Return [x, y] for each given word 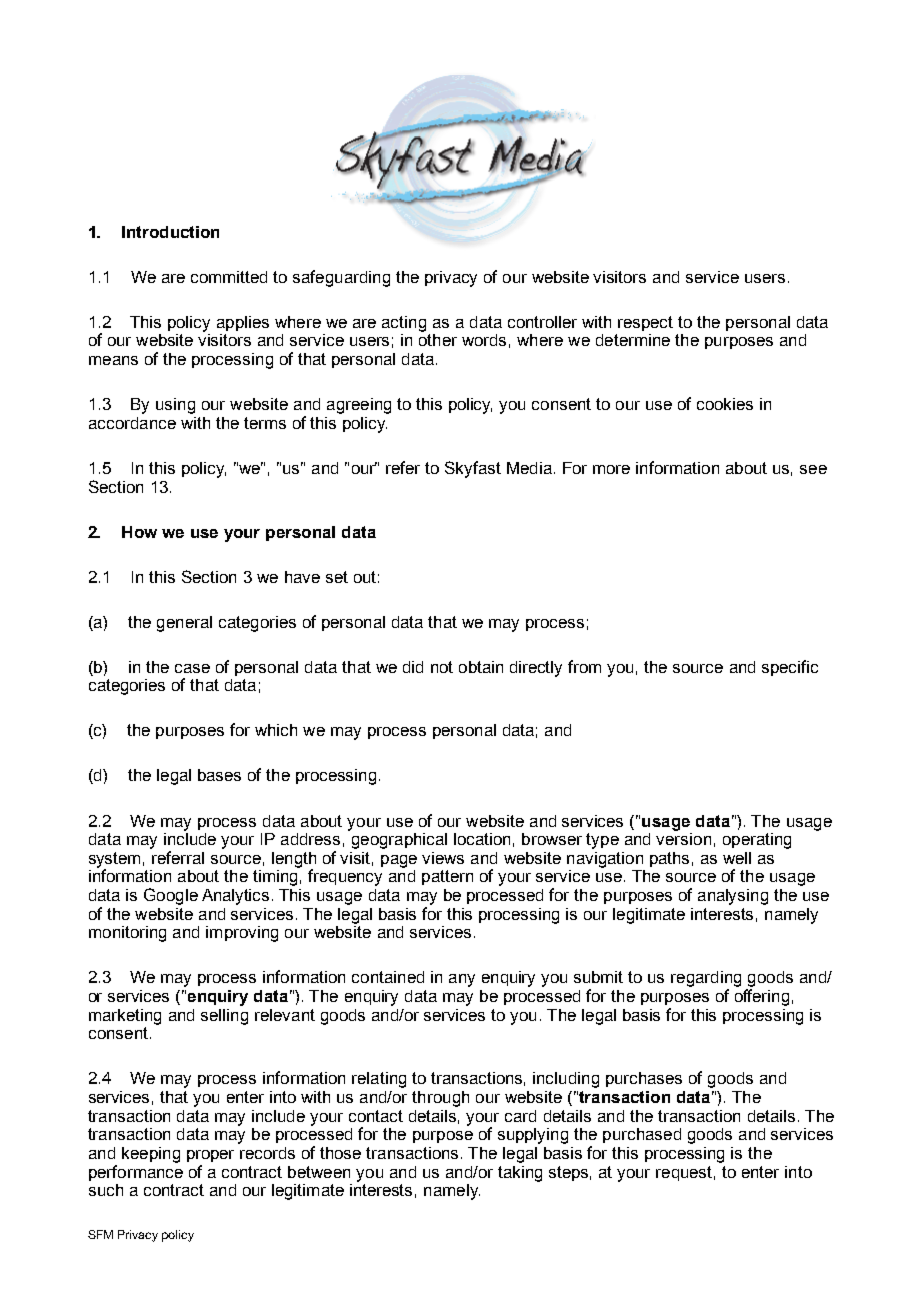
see [813, 469]
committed [229, 277]
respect [645, 323]
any [462, 980]
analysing [733, 897]
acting [404, 324]
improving [242, 934]
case [192, 668]
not [442, 667]
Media [529, 468]
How [139, 532]
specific [790, 668]
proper [210, 1156]
